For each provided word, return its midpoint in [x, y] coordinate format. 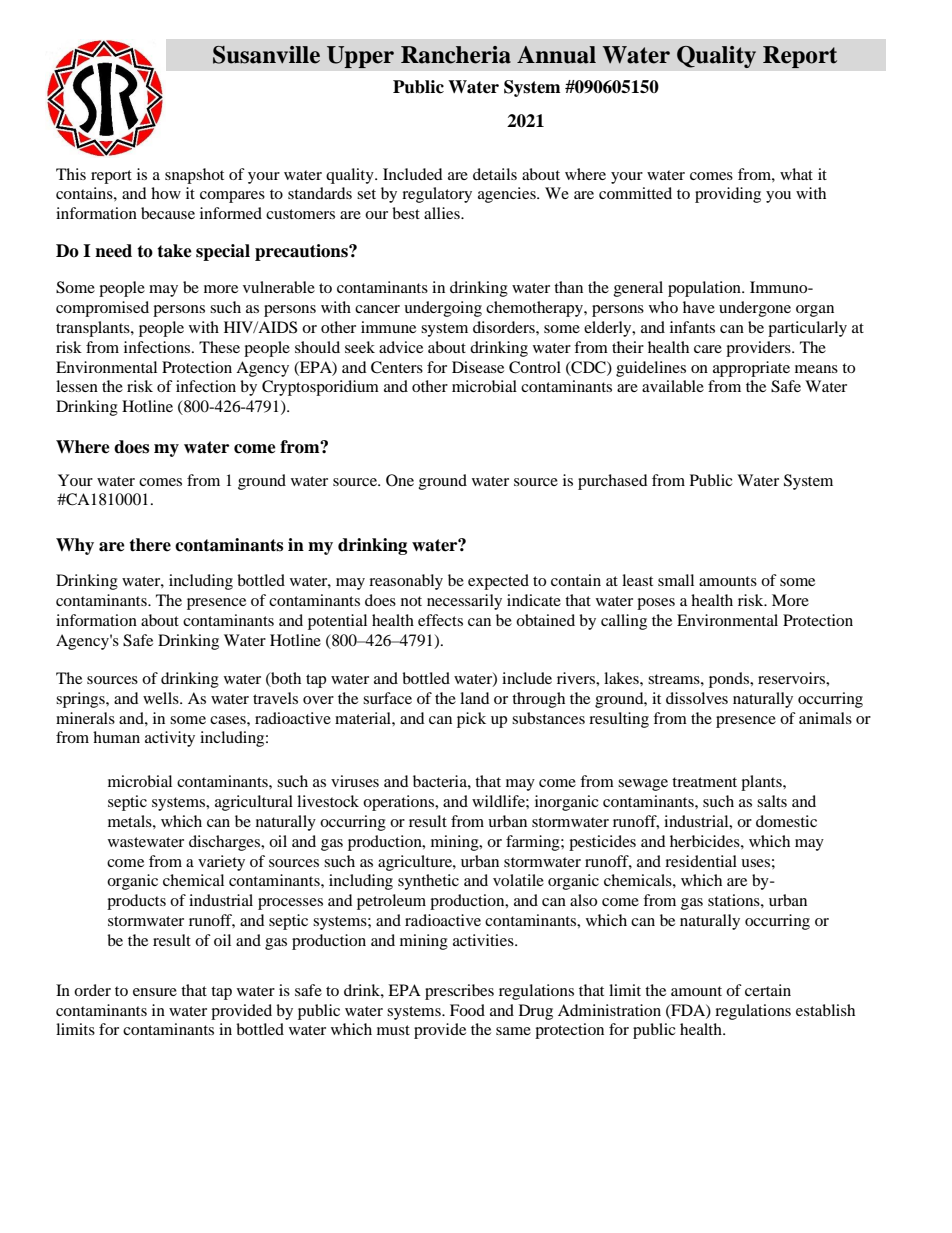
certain [768, 990]
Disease [478, 367]
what [796, 174]
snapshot [194, 176]
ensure [155, 992]
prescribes [459, 992]
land [475, 698]
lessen [77, 386]
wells [162, 698]
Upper [360, 57]
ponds [730, 680]
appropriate [751, 369]
